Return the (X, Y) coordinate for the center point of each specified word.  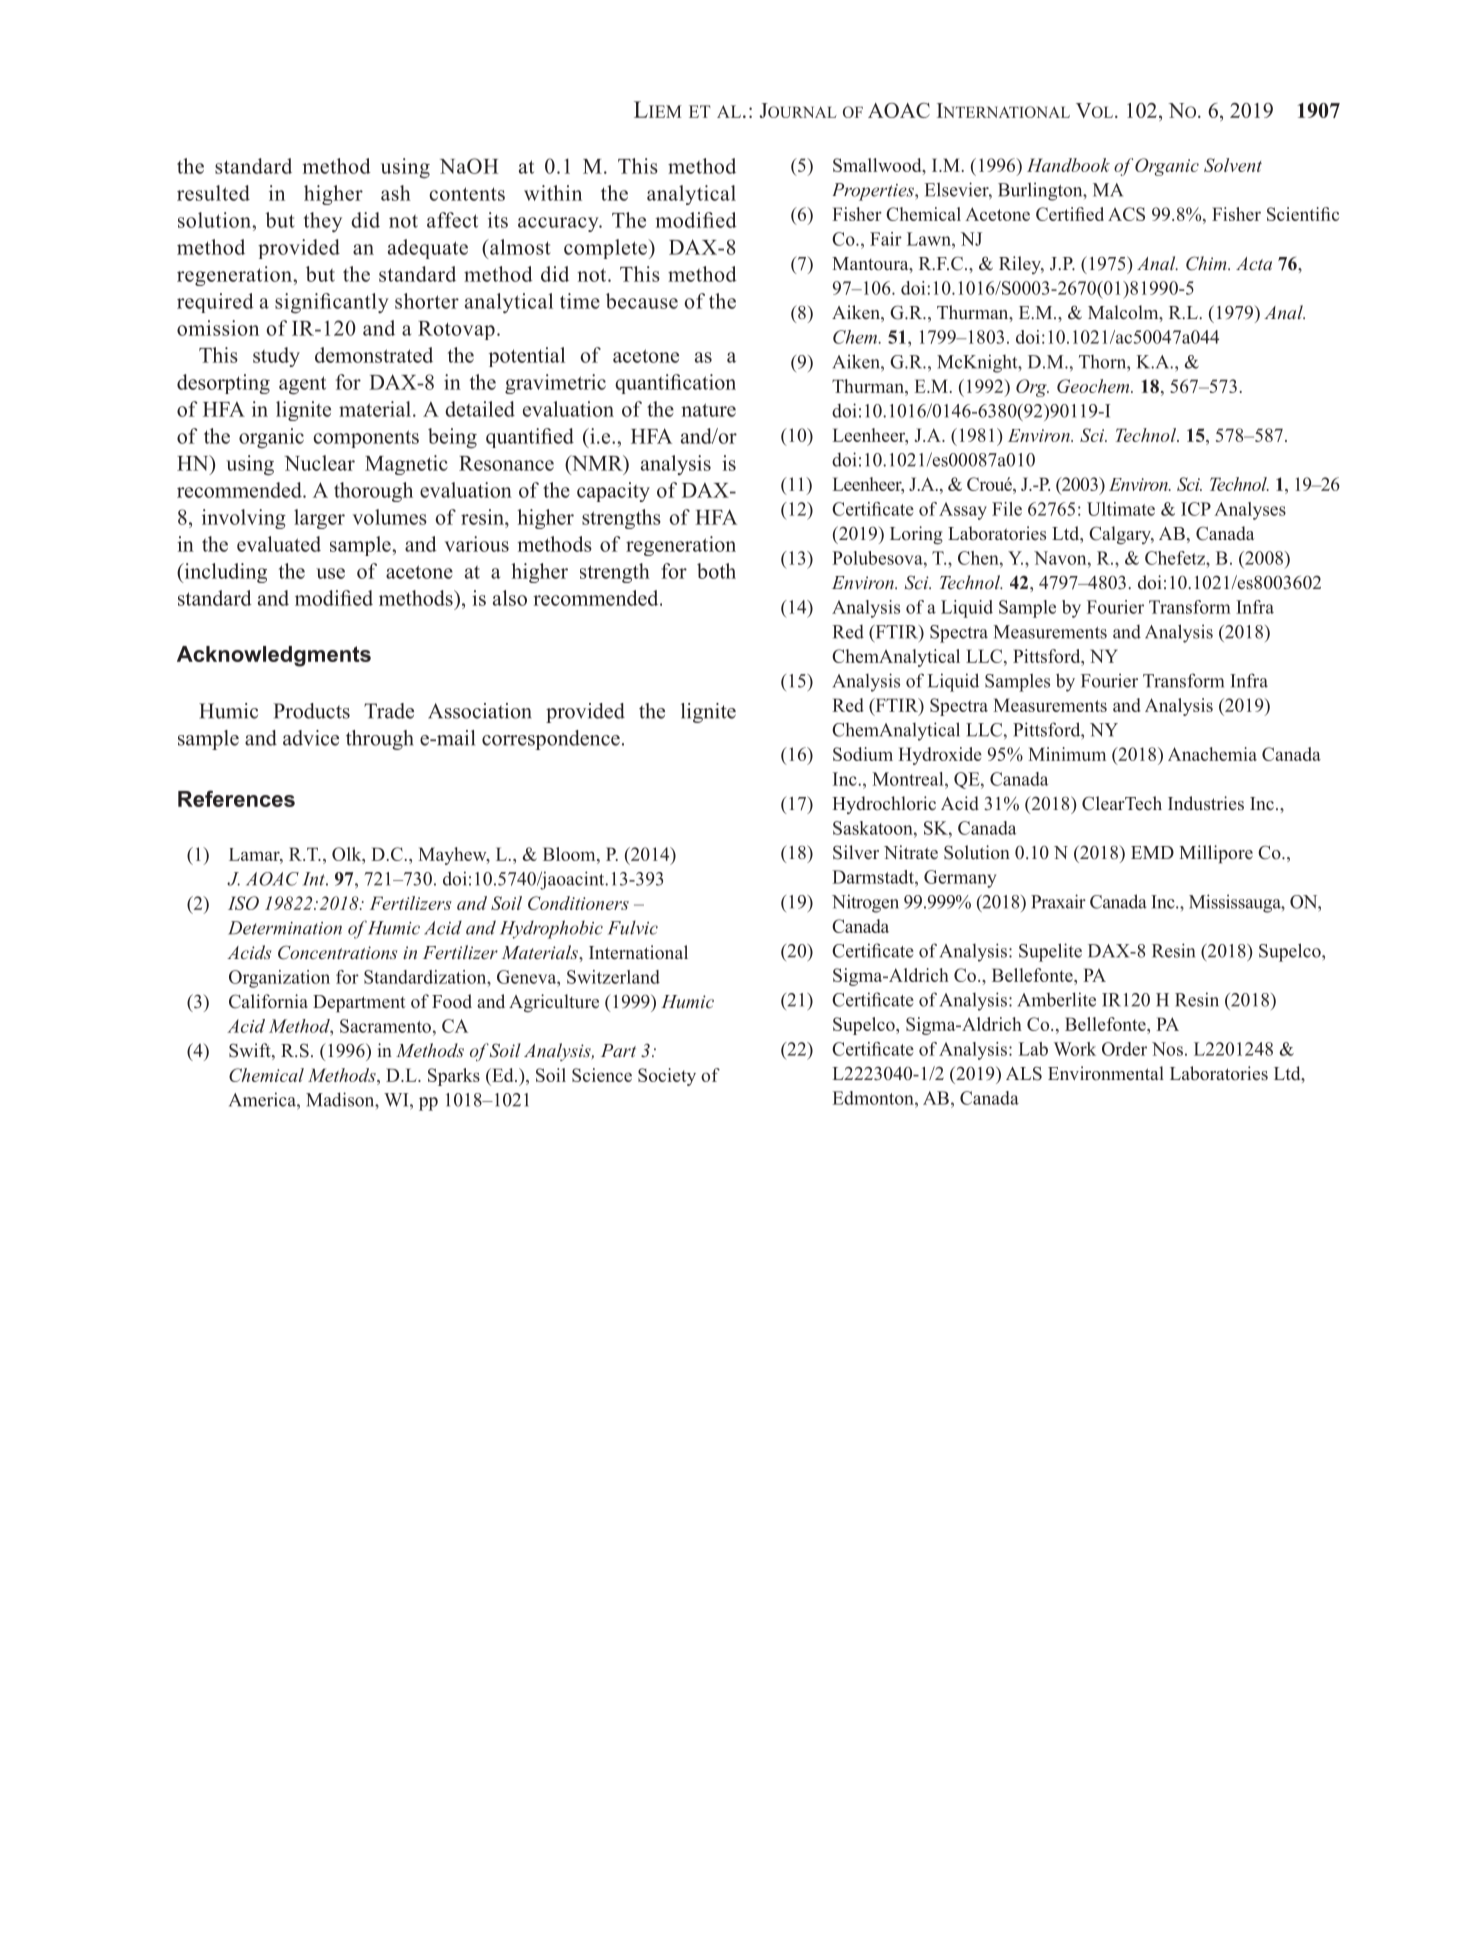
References (236, 798)
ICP (1196, 509)
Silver (856, 852)
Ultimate (1121, 509)
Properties (874, 192)
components (366, 439)
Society (667, 1077)
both (716, 571)
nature (708, 410)
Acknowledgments (274, 656)
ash (396, 193)
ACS (1126, 214)
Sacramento (385, 1026)
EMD (1152, 852)
